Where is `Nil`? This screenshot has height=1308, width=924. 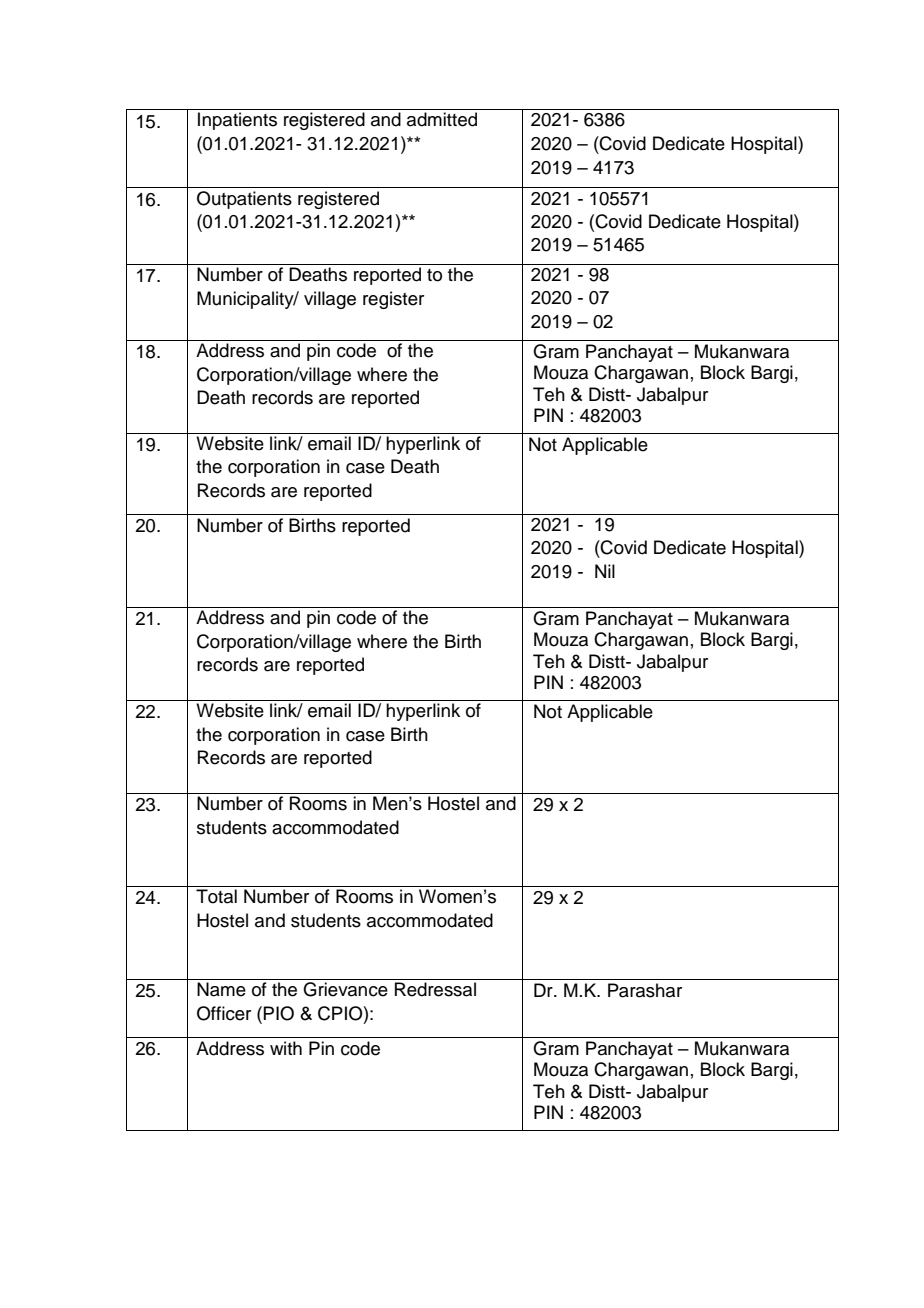 Nil is located at coordinates (605, 571).
